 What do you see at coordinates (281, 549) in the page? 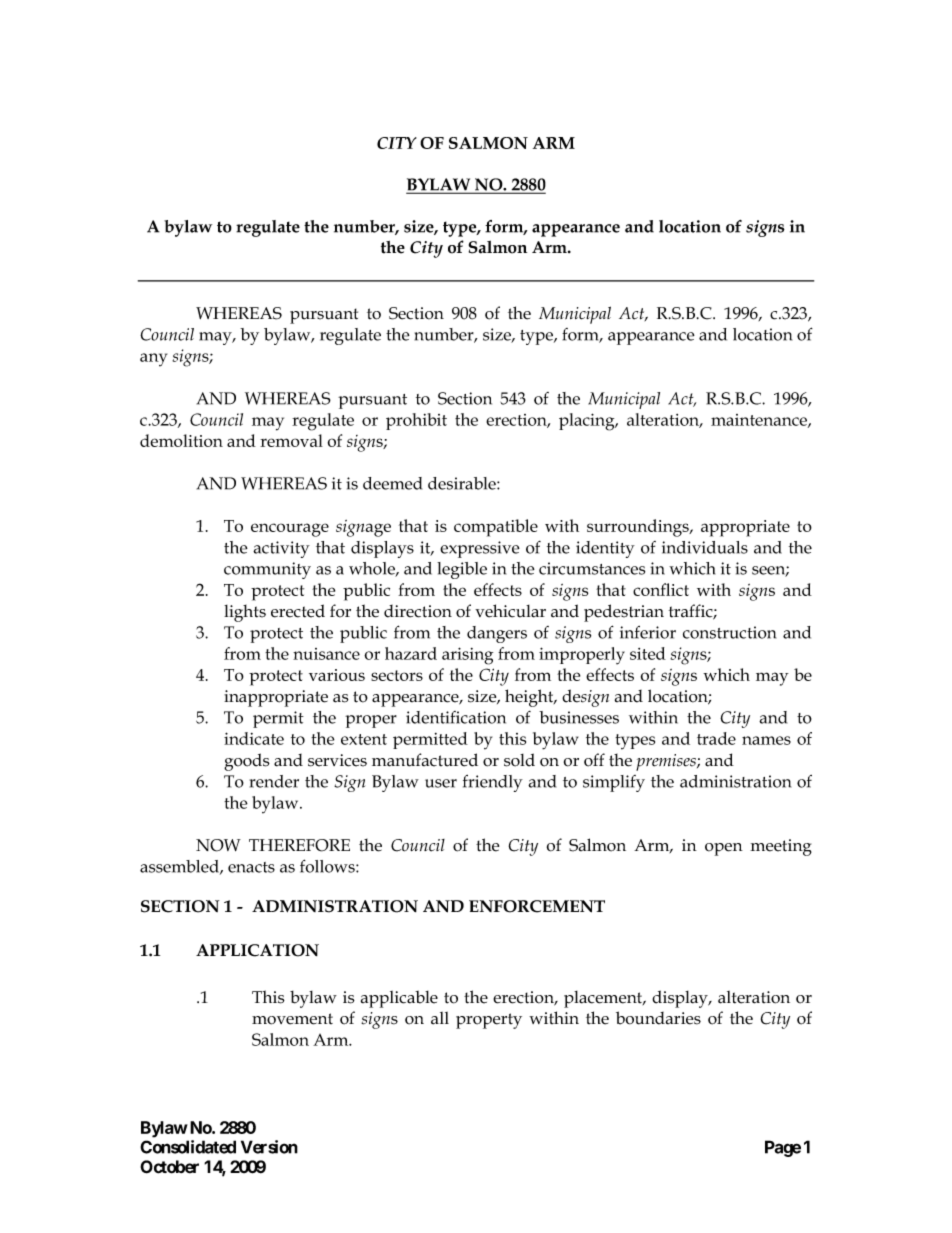
I see `activity` at bounding box center [281, 549].
